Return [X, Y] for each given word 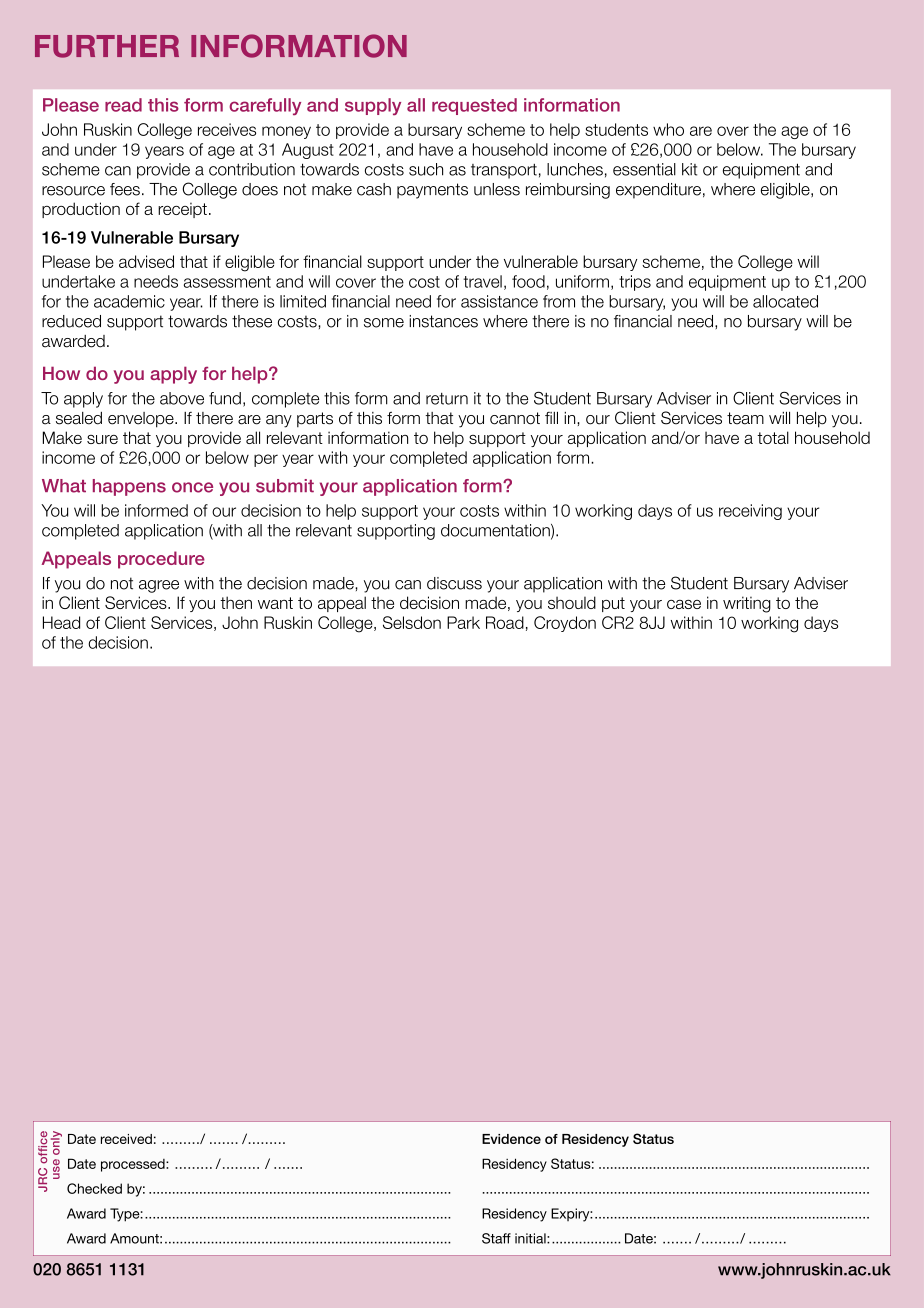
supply [373, 106]
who [668, 129]
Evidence [511, 1139]
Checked [94, 1188]
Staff [496, 1238]
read [123, 105]
